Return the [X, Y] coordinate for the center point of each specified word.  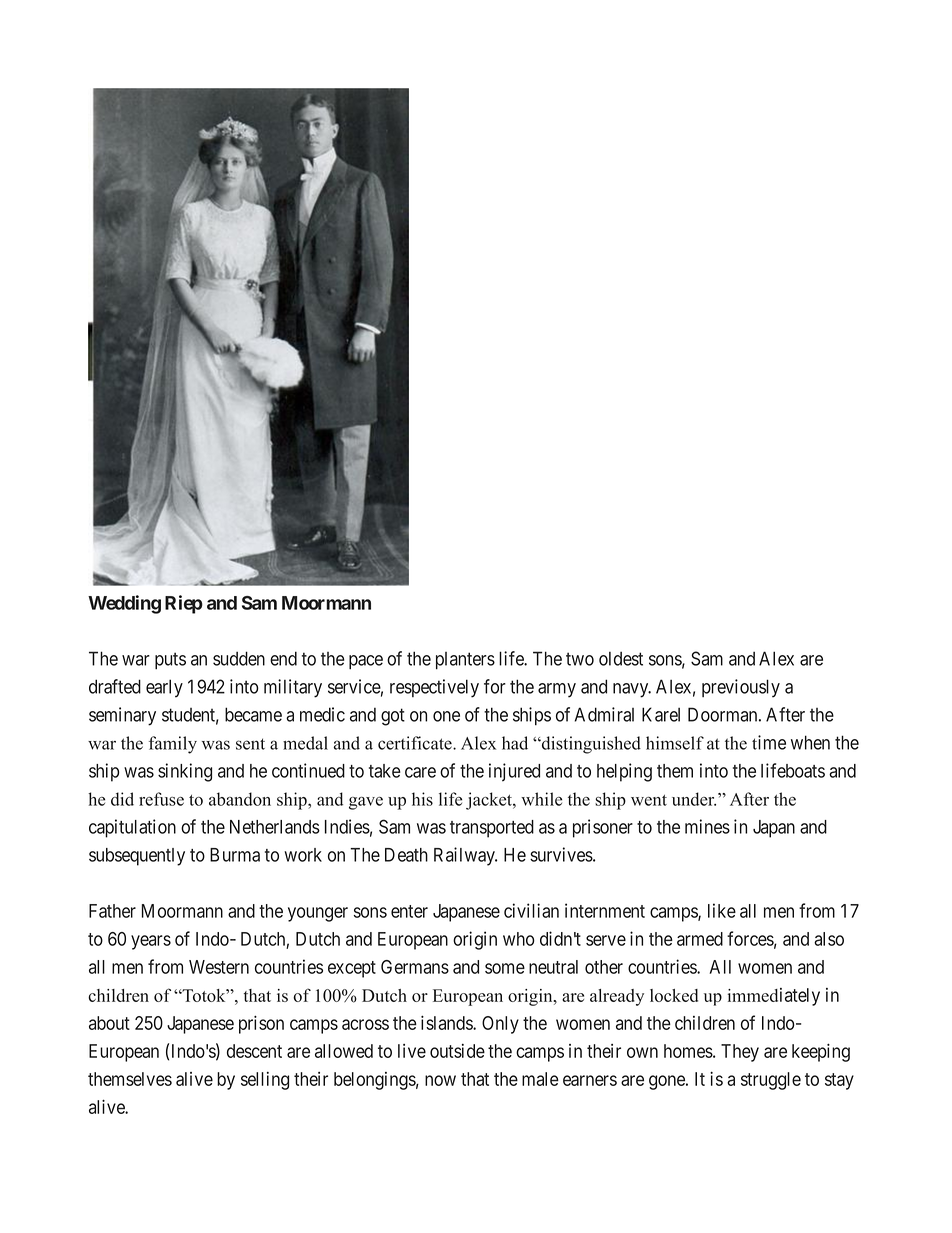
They [740, 1053]
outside [457, 1051]
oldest [621, 658]
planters [465, 661]
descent [254, 1051]
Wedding [124, 604]
